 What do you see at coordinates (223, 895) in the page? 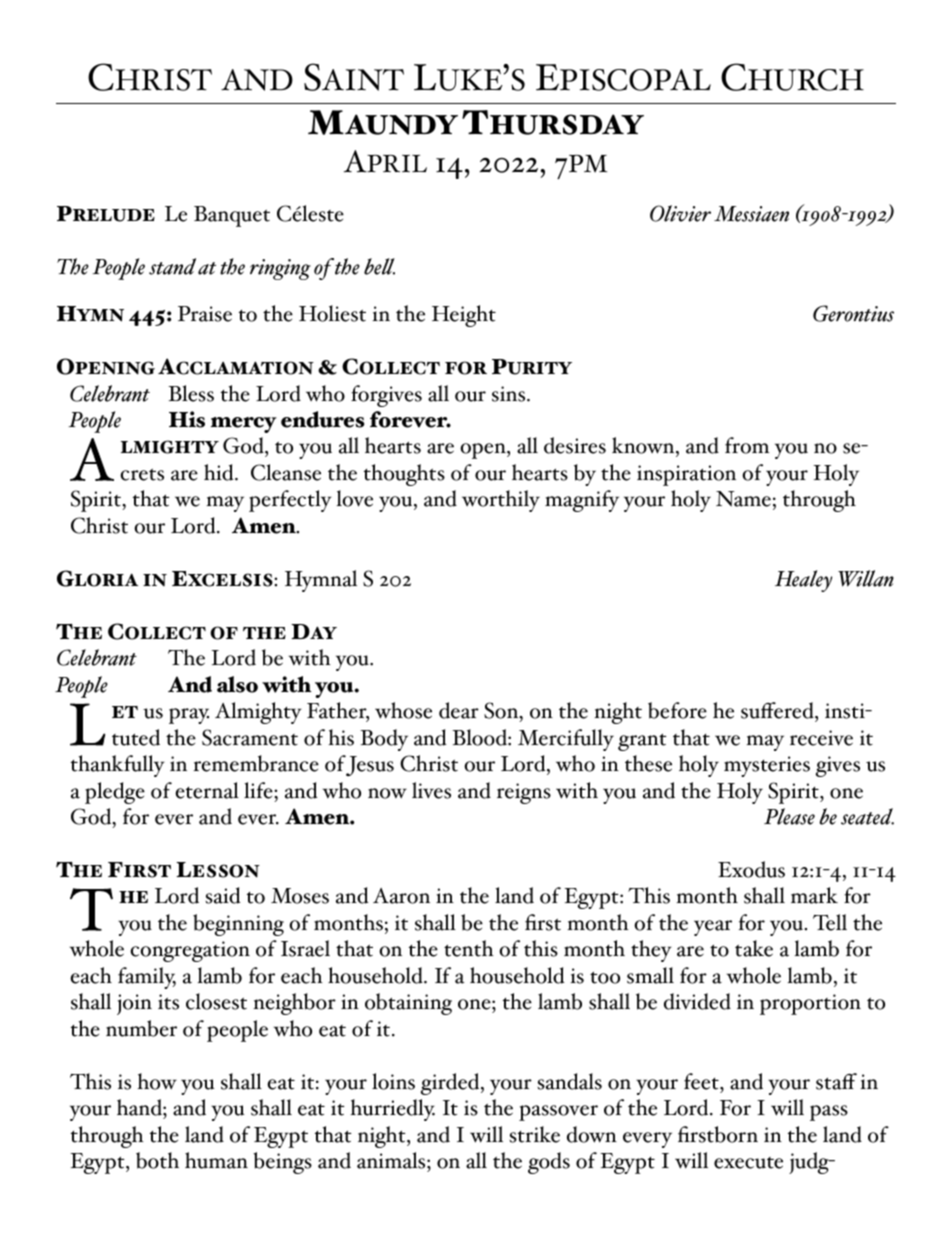
I see `said` at bounding box center [223, 895].
